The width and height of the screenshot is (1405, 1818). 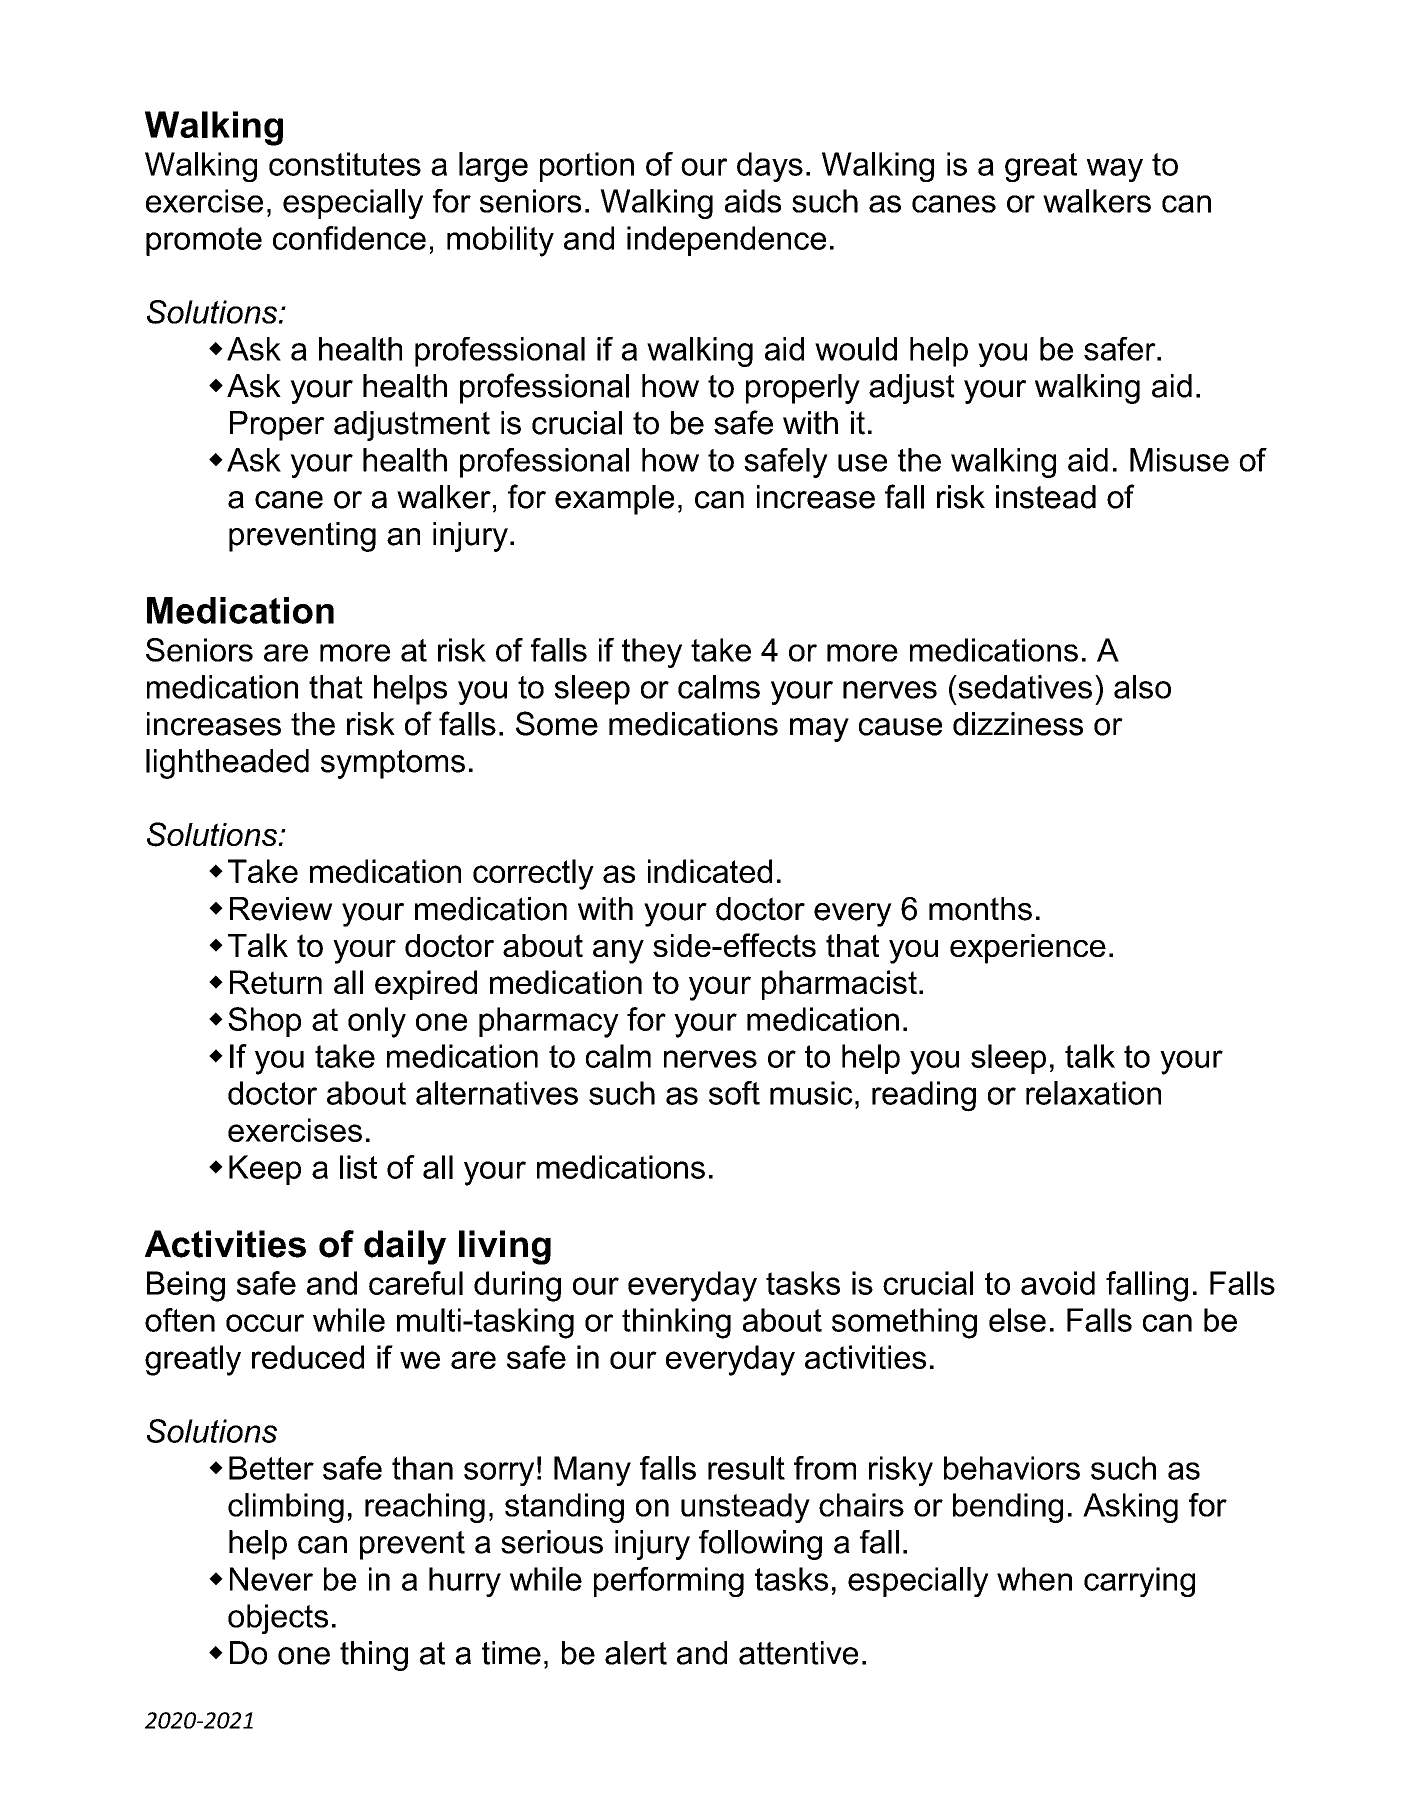 What do you see at coordinates (349, 238) in the screenshot?
I see `confidence` at bounding box center [349, 238].
